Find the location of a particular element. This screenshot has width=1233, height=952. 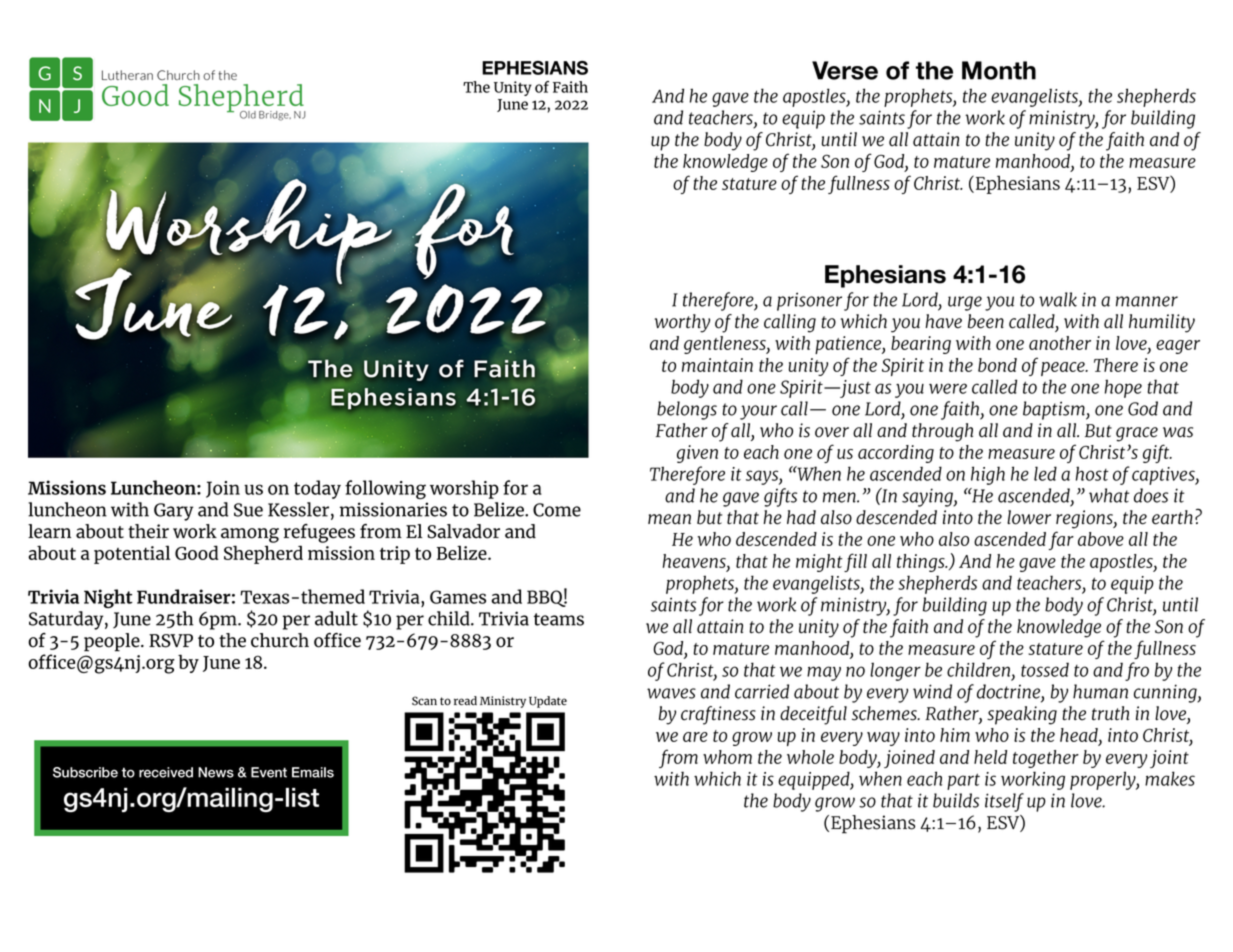

grace is located at coordinates (1137, 434).
